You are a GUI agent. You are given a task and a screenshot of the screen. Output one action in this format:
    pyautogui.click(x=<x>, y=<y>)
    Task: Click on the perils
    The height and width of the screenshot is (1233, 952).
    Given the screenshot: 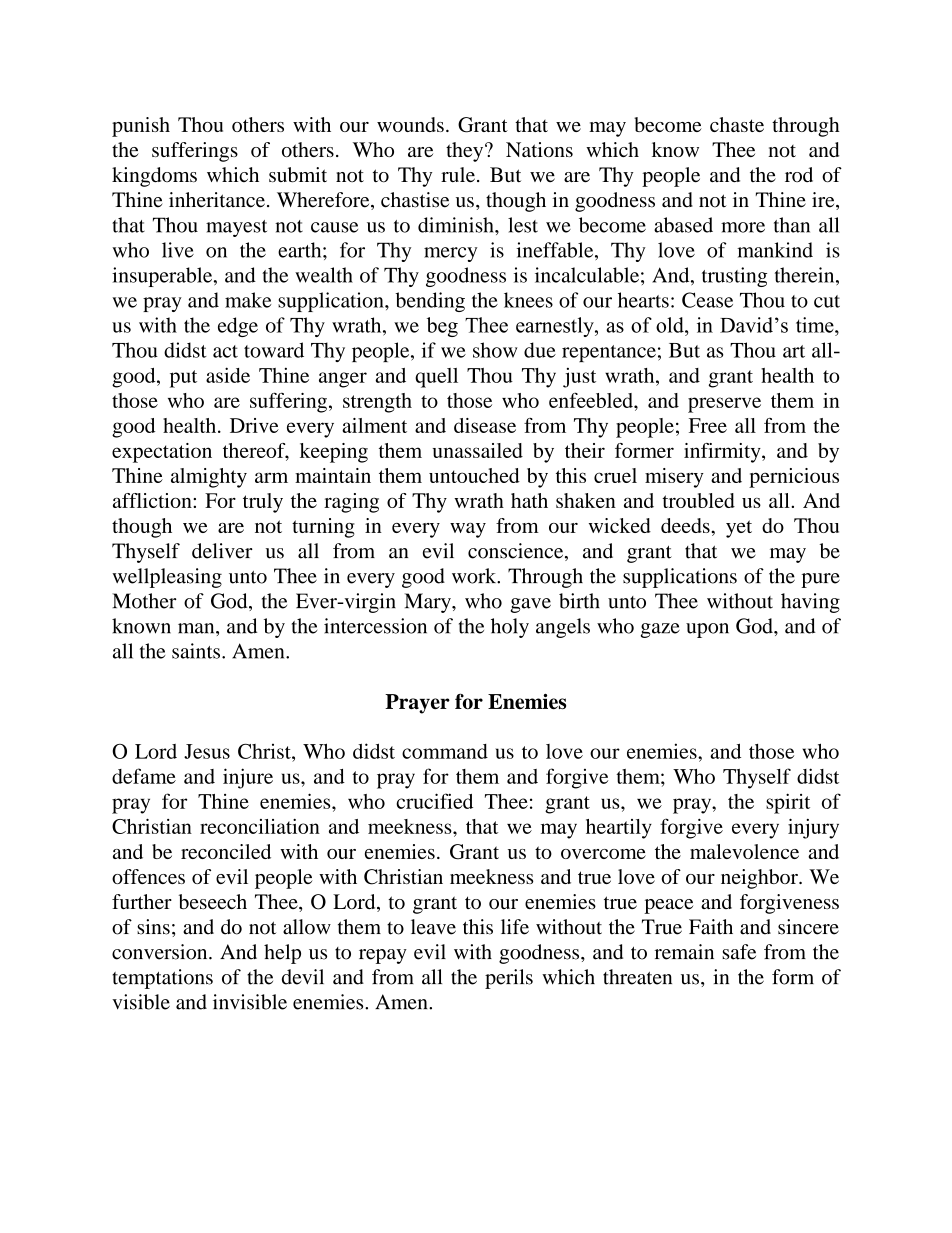 What is the action you would take?
    pyautogui.click(x=509, y=979)
